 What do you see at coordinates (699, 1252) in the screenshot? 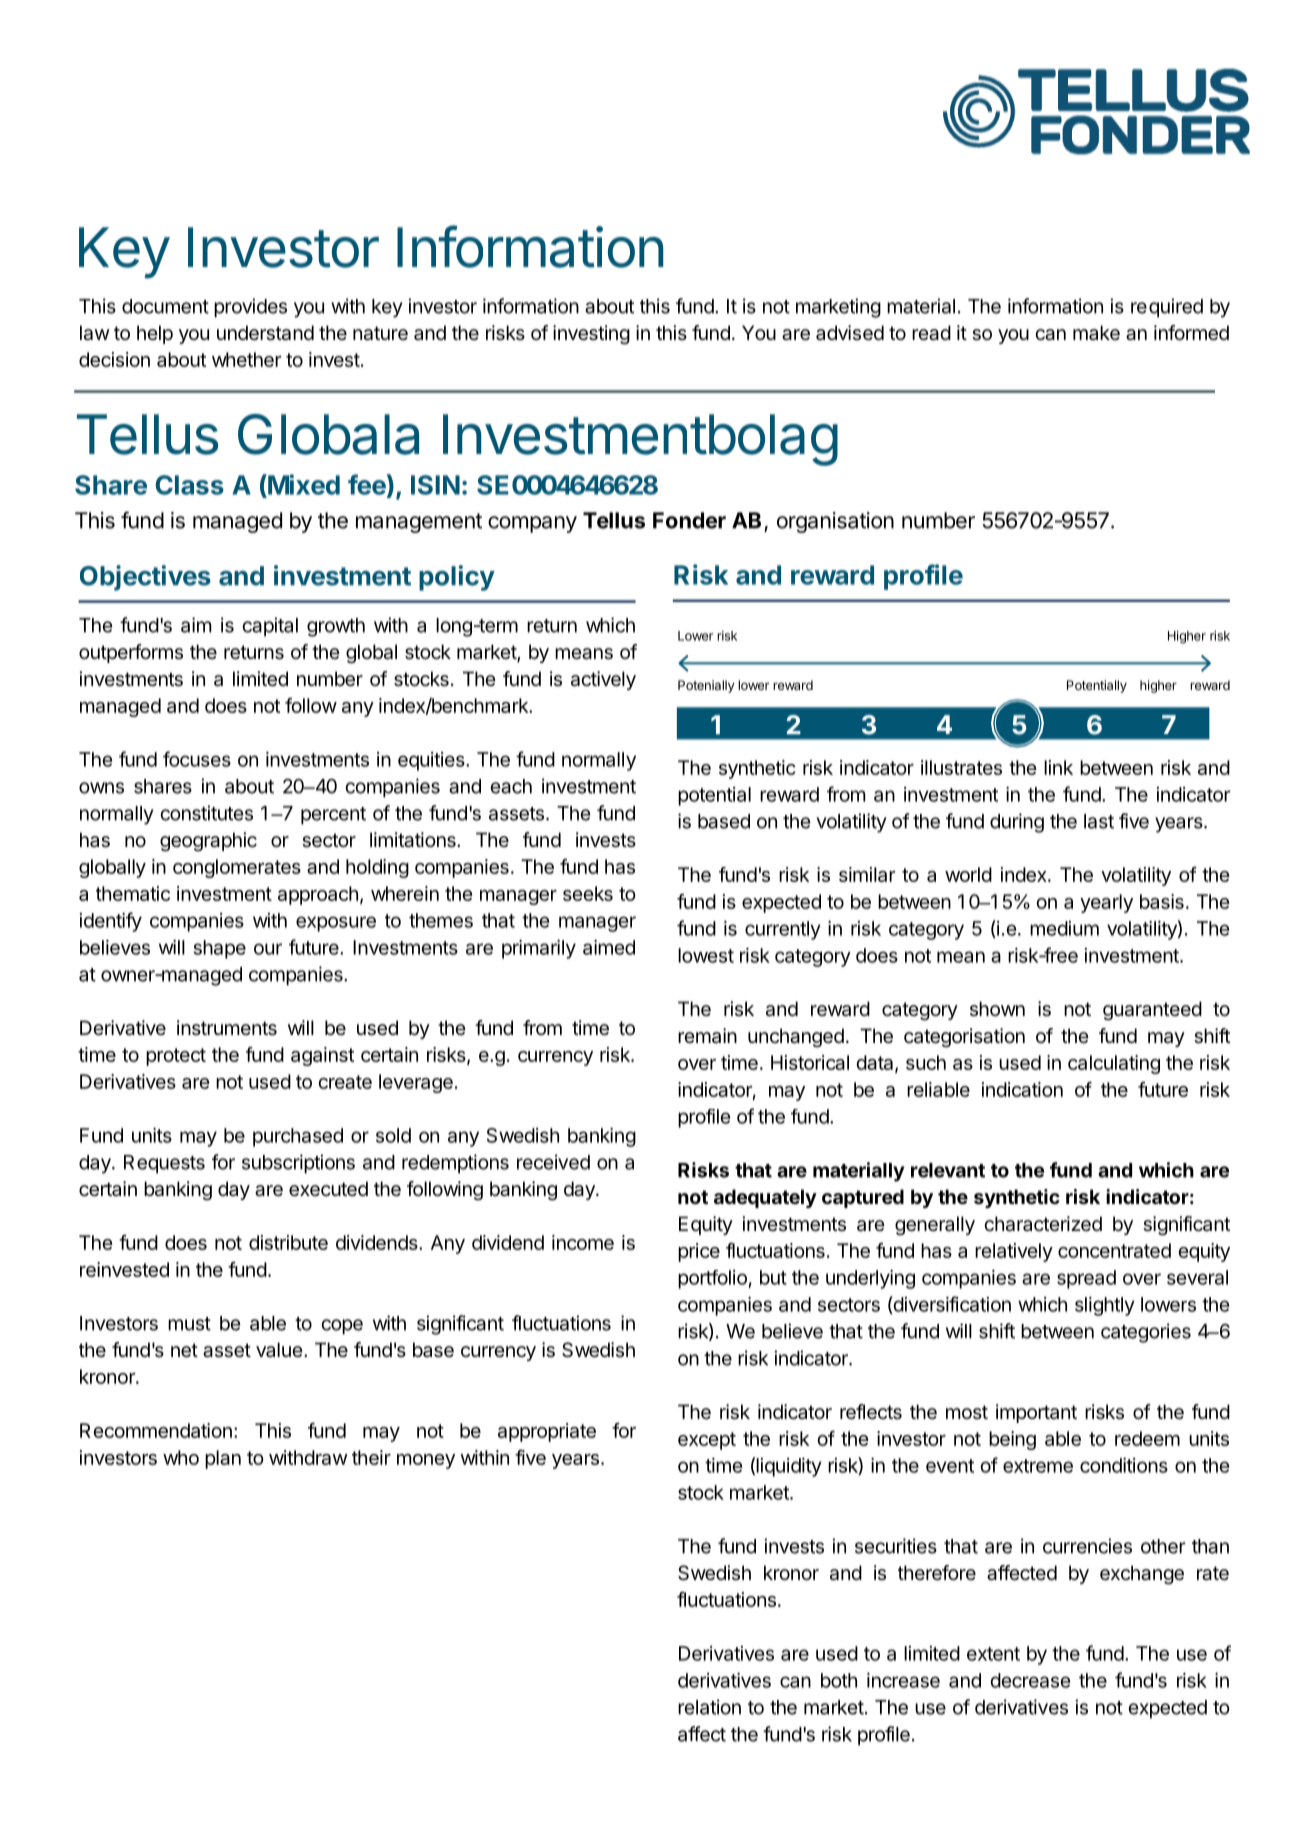
I see `price` at bounding box center [699, 1252].
